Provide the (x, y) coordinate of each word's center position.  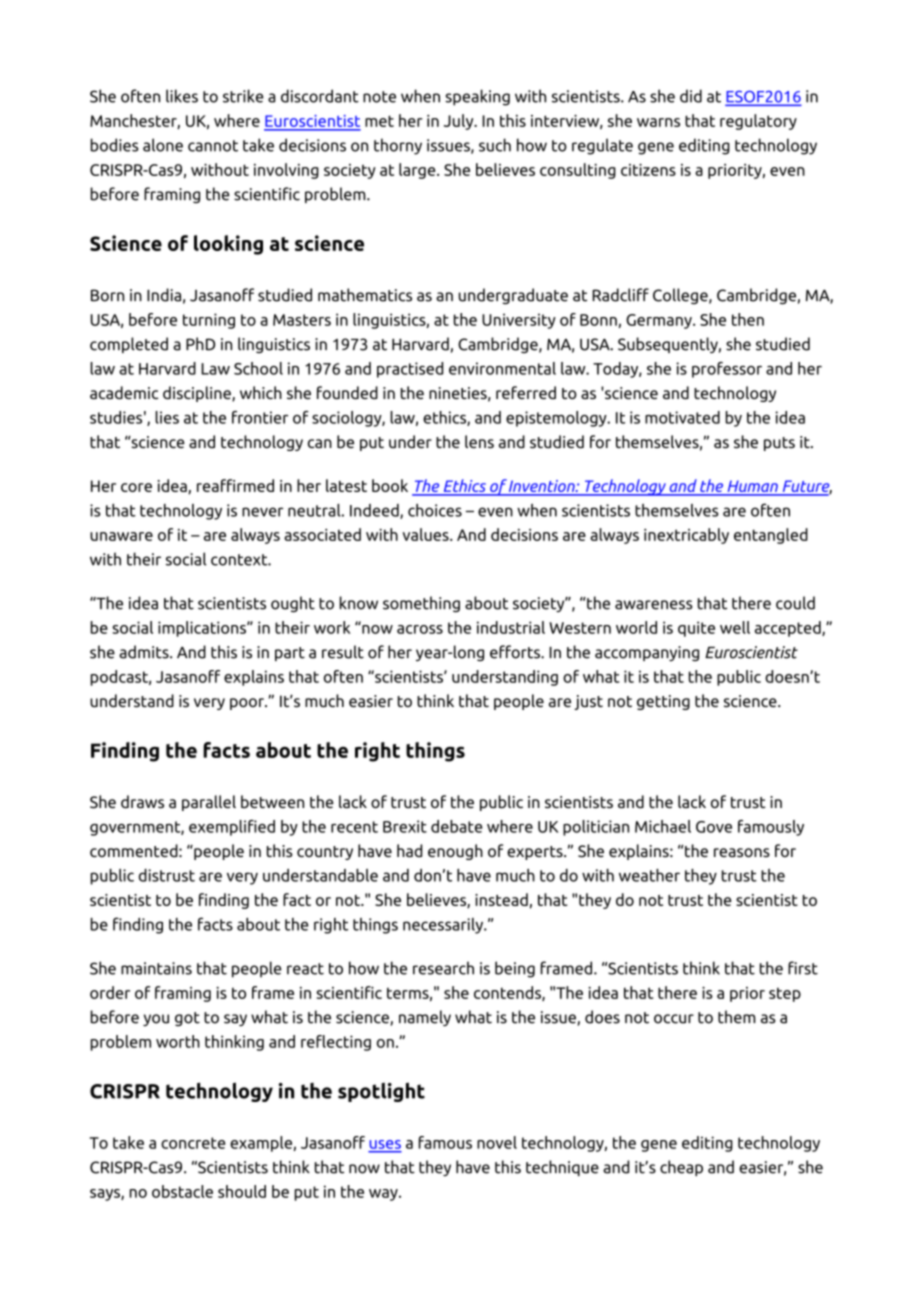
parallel (209, 803)
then (748, 319)
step (785, 995)
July (460, 122)
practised (410, 370)
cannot (213, 146)
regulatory (758, 122)
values (427, 534)
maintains (156, 968)
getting (663, 702)
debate (456, 826)
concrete (193, 1143)
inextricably (686, 536)
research (443, 968)
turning (209, 321)
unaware (121, 536)
